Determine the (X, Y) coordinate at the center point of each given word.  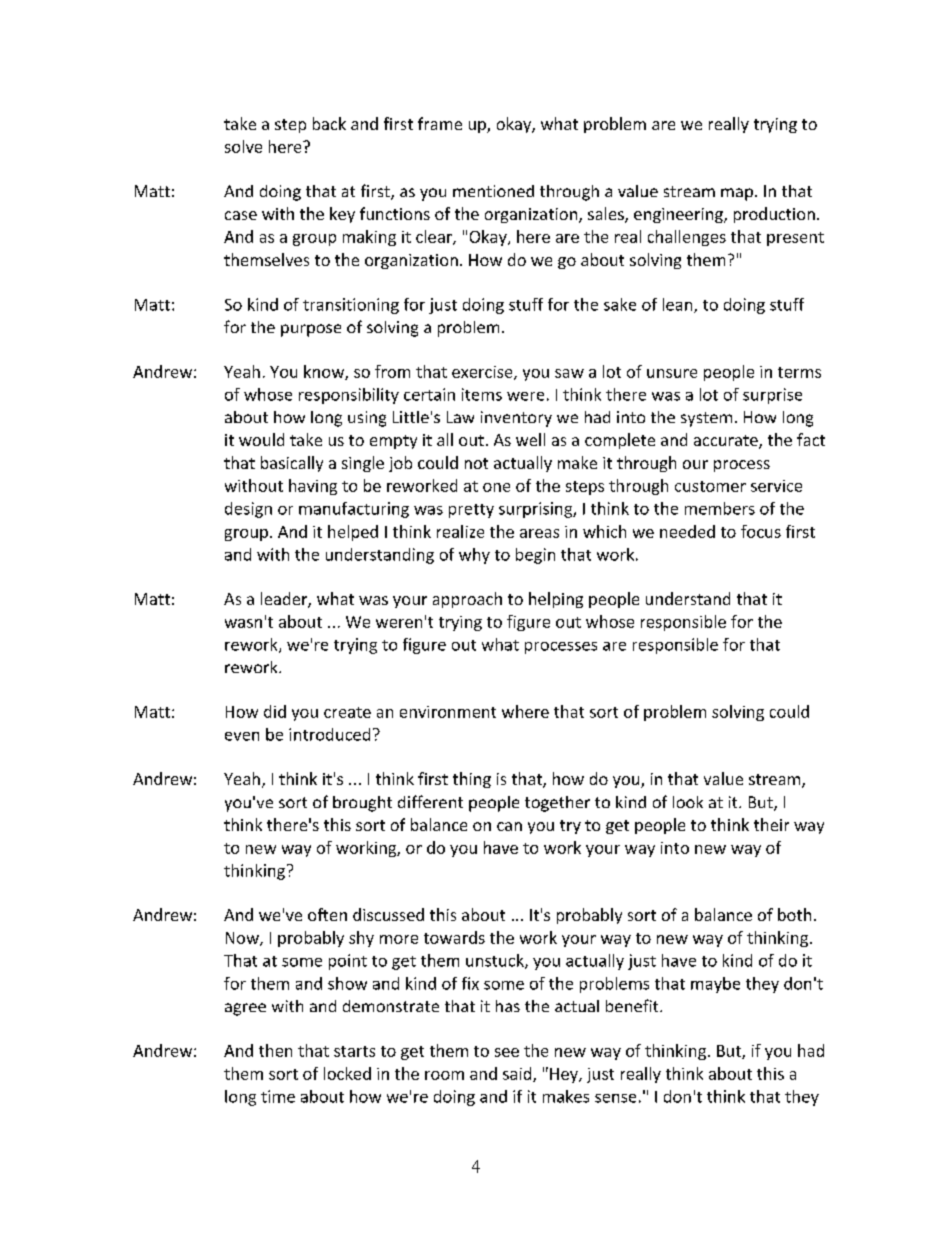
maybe (715, 985)
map (737, 194)
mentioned (493, 191)
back (329, 123)
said (518, 1074)
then (275, 1050)
